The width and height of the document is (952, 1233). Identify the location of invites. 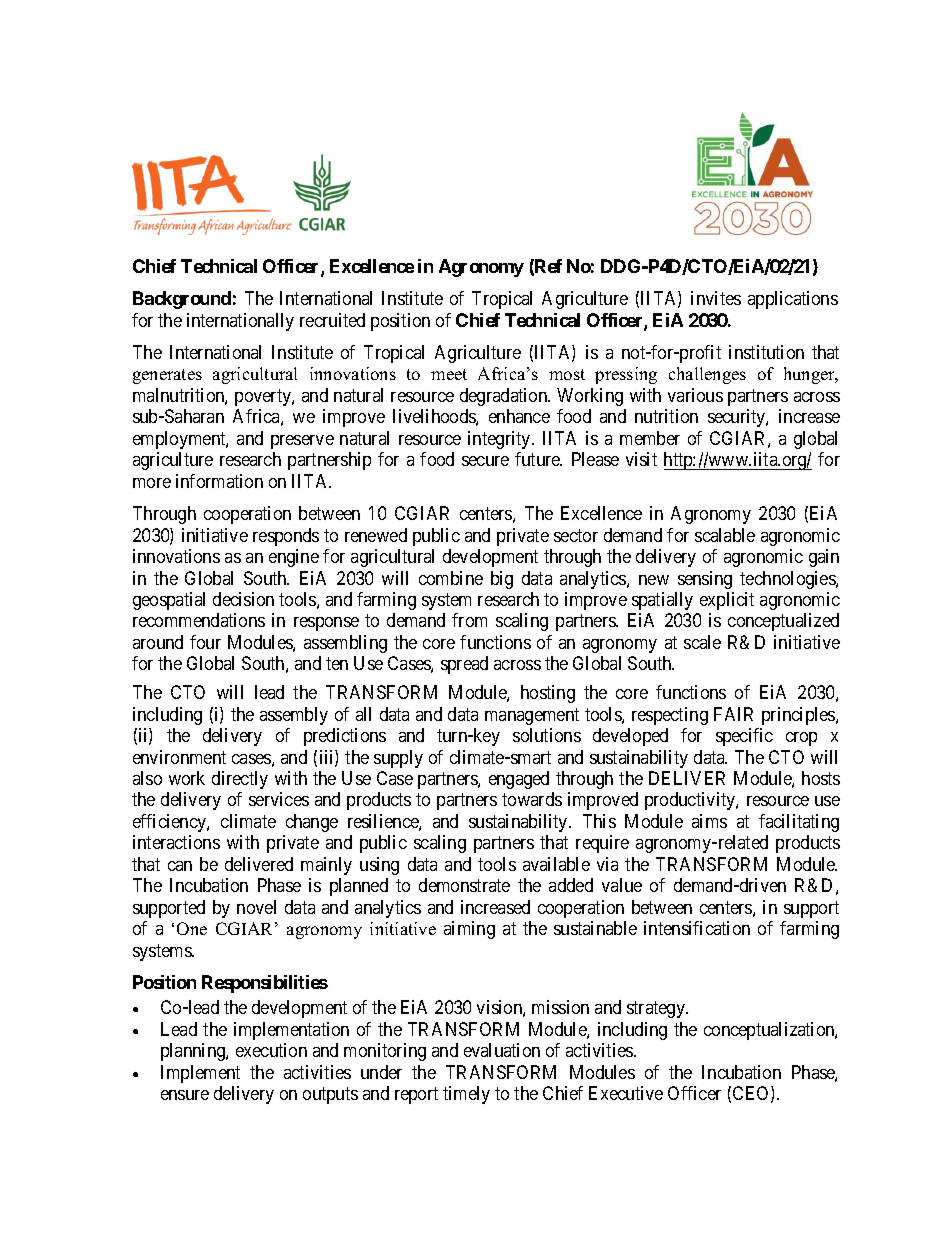
(716, 298).
